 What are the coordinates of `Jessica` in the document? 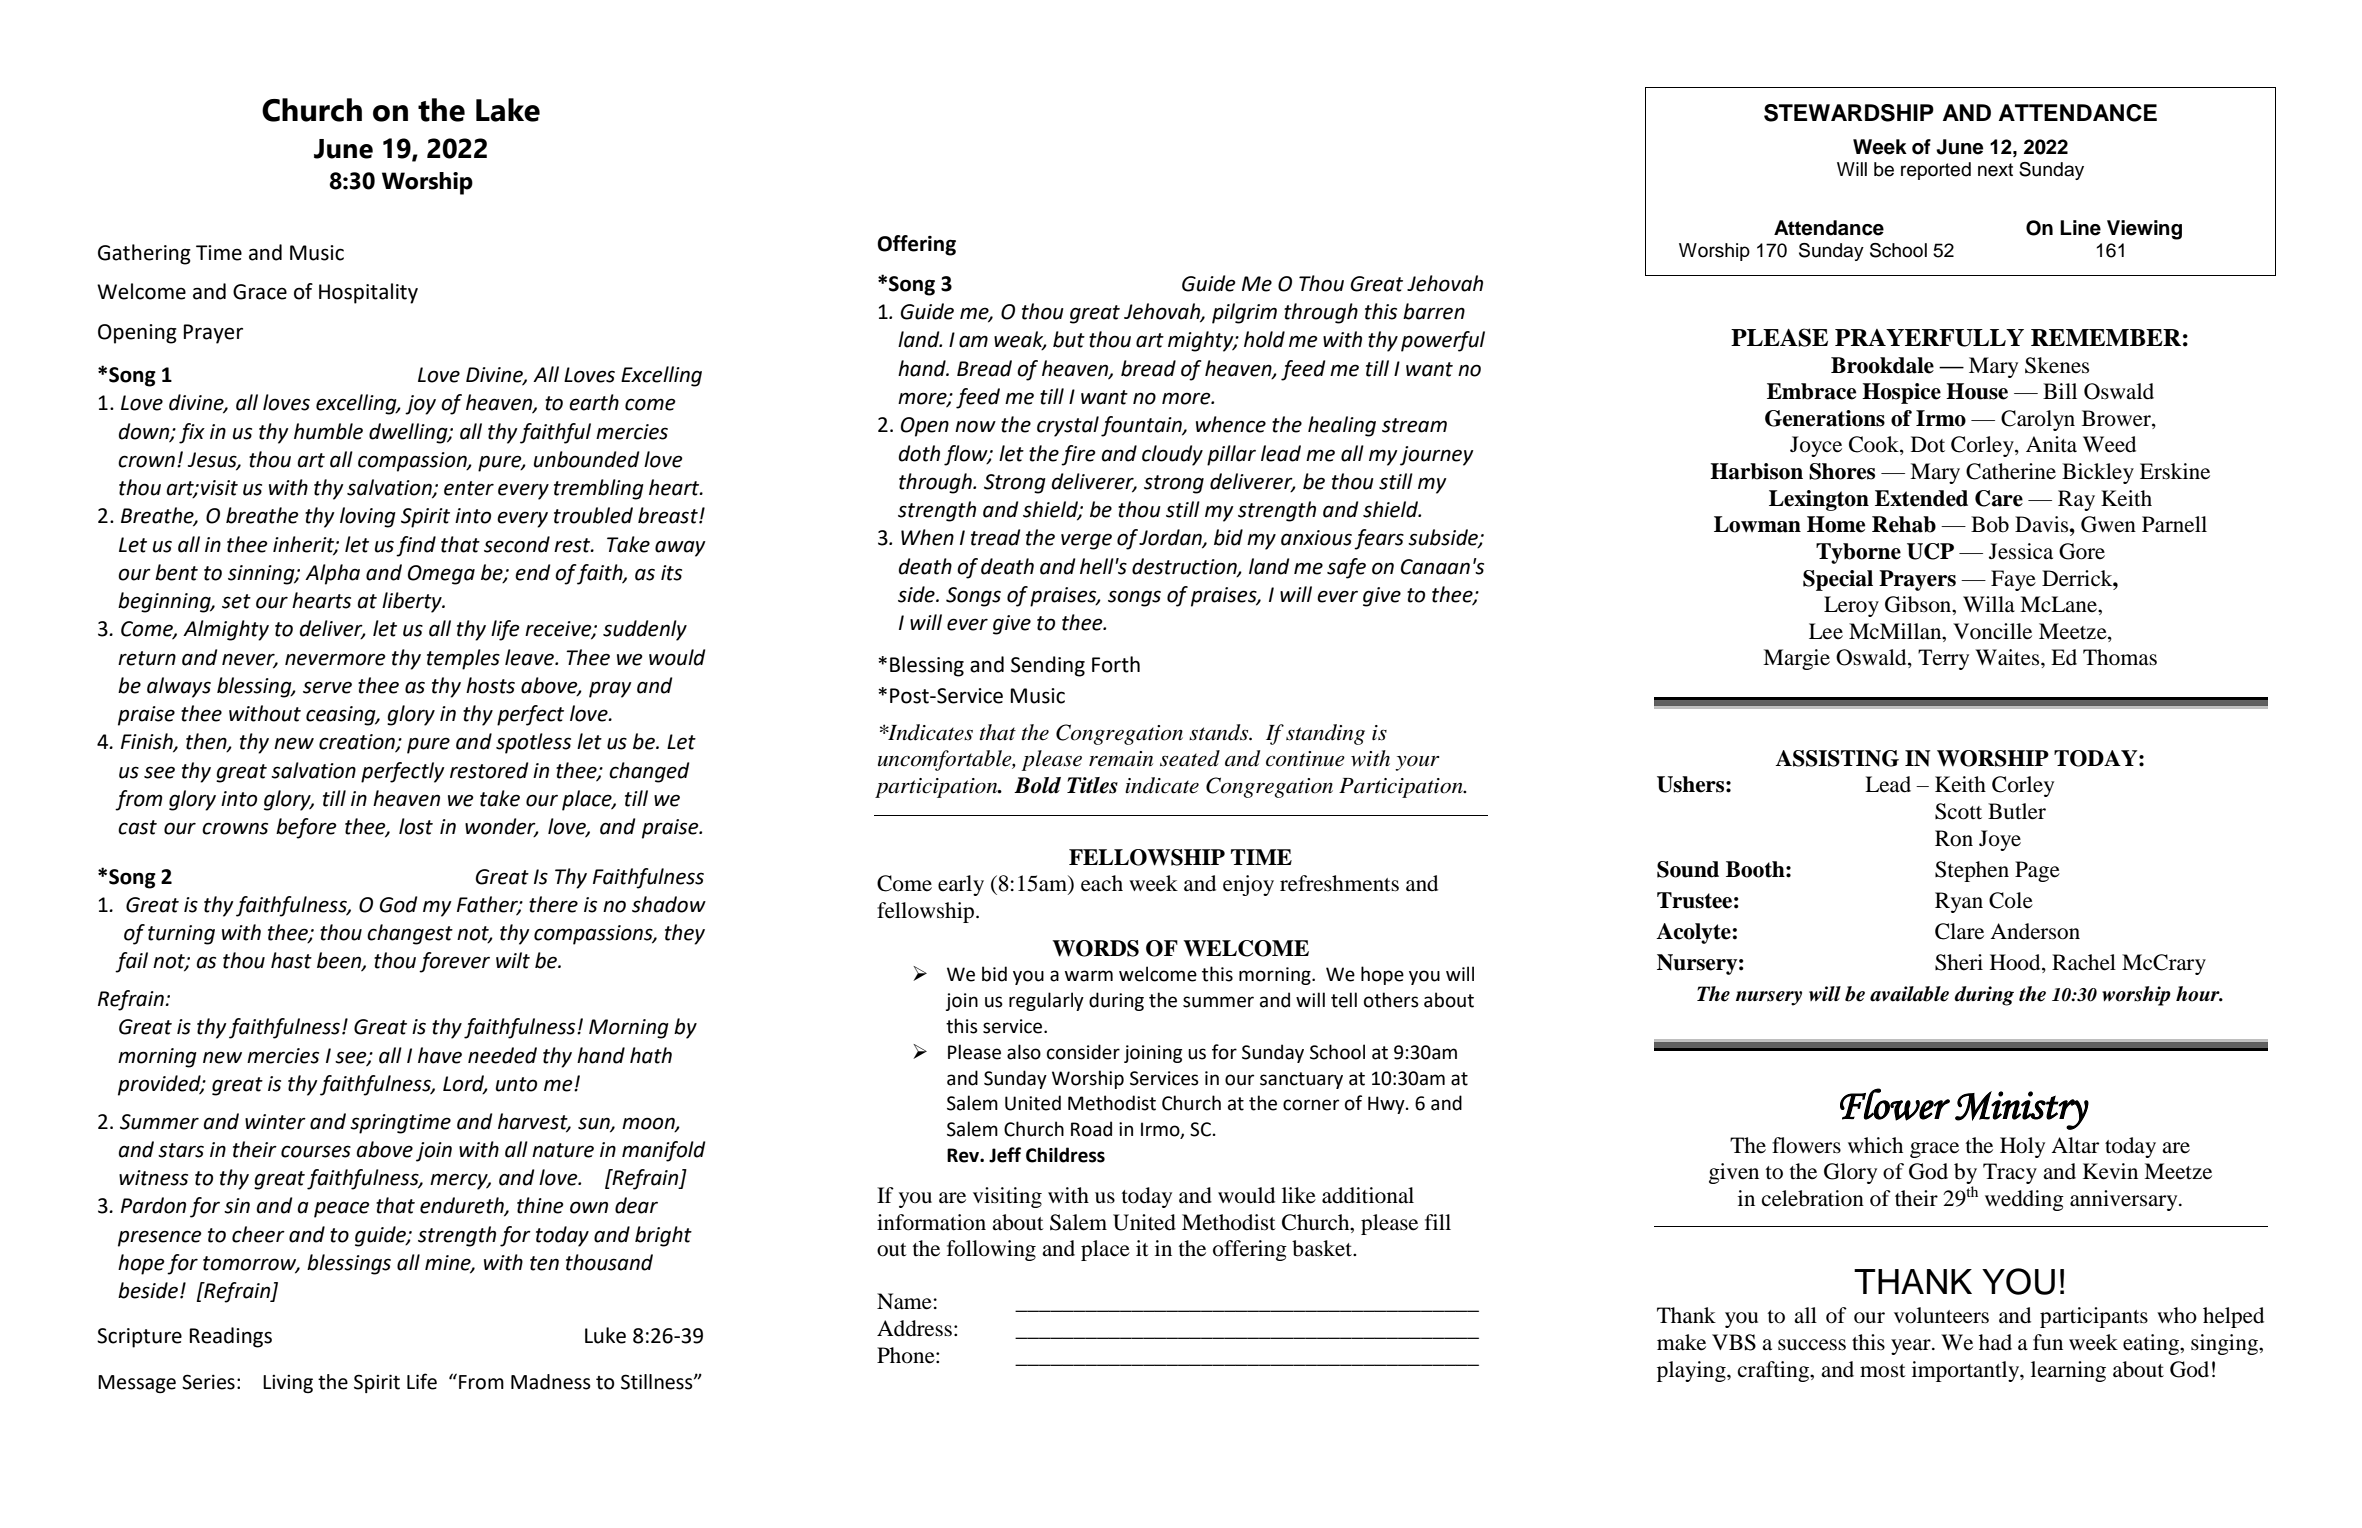 It's located at (2021, 551).
